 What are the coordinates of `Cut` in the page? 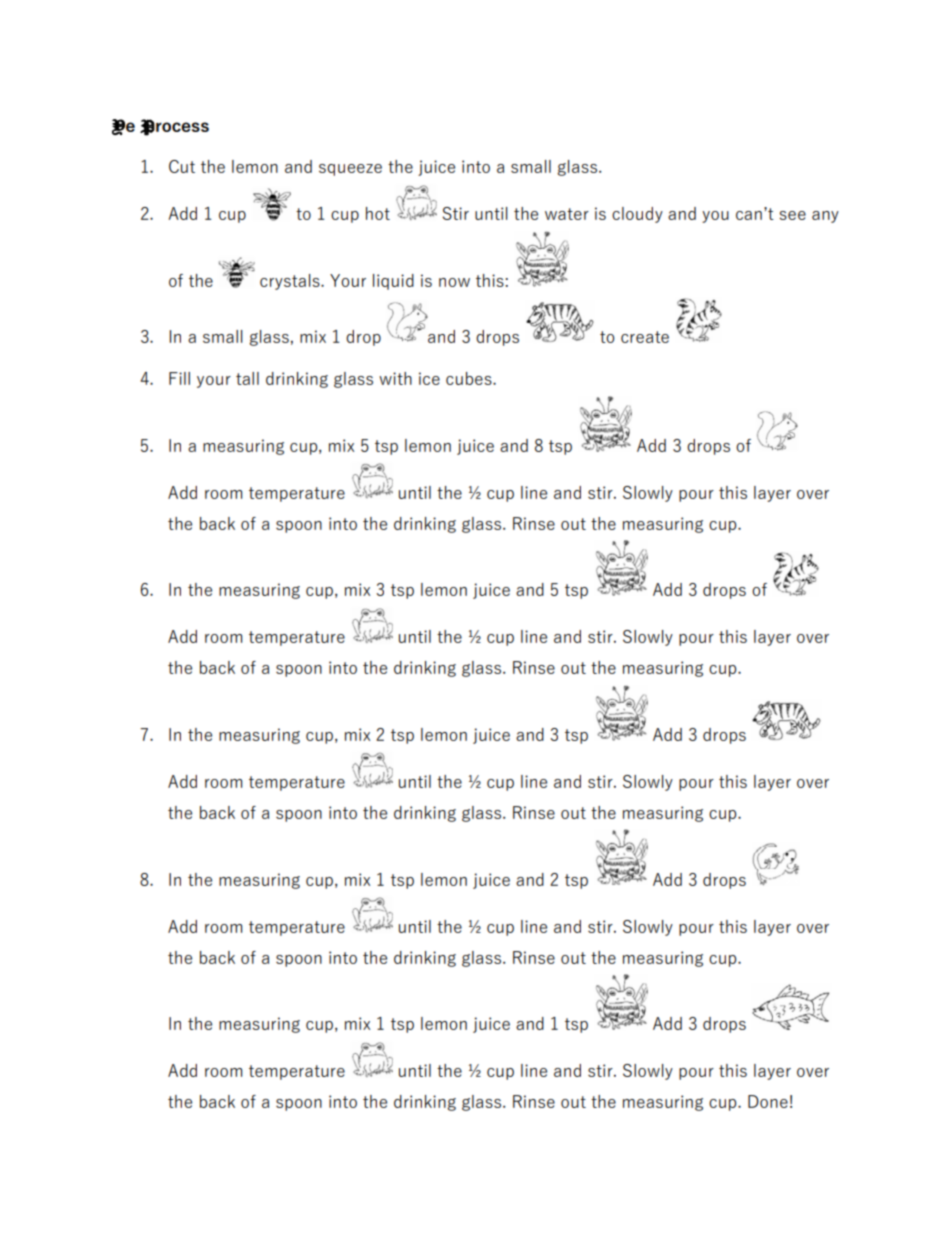 It's located at (182, 166).
